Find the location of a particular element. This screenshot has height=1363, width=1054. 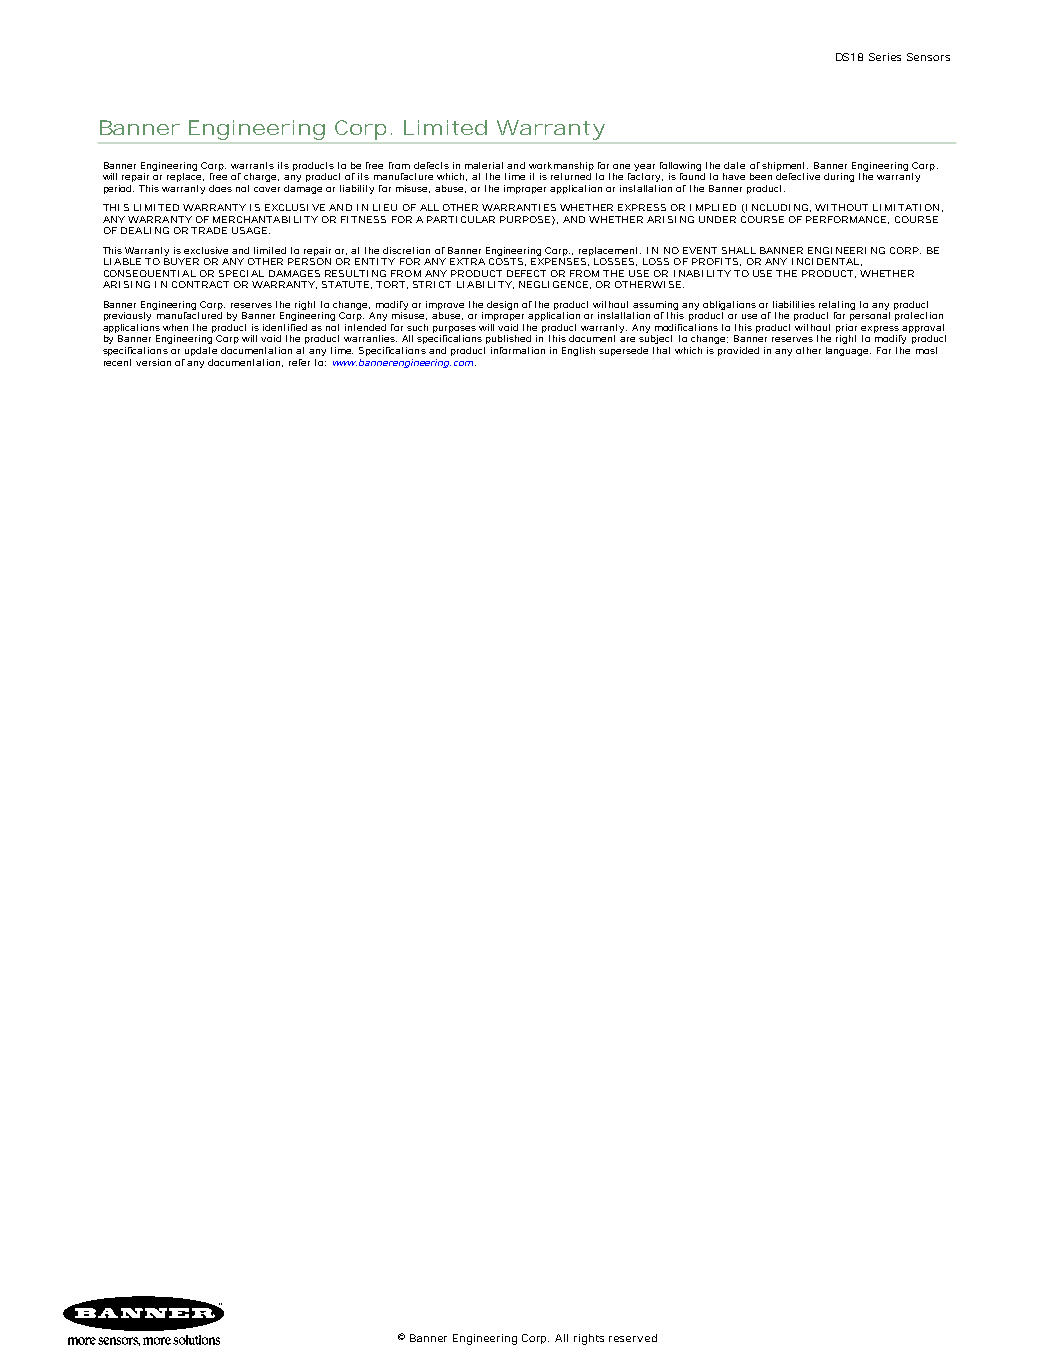

refer is located at coordinates (299, 362).
